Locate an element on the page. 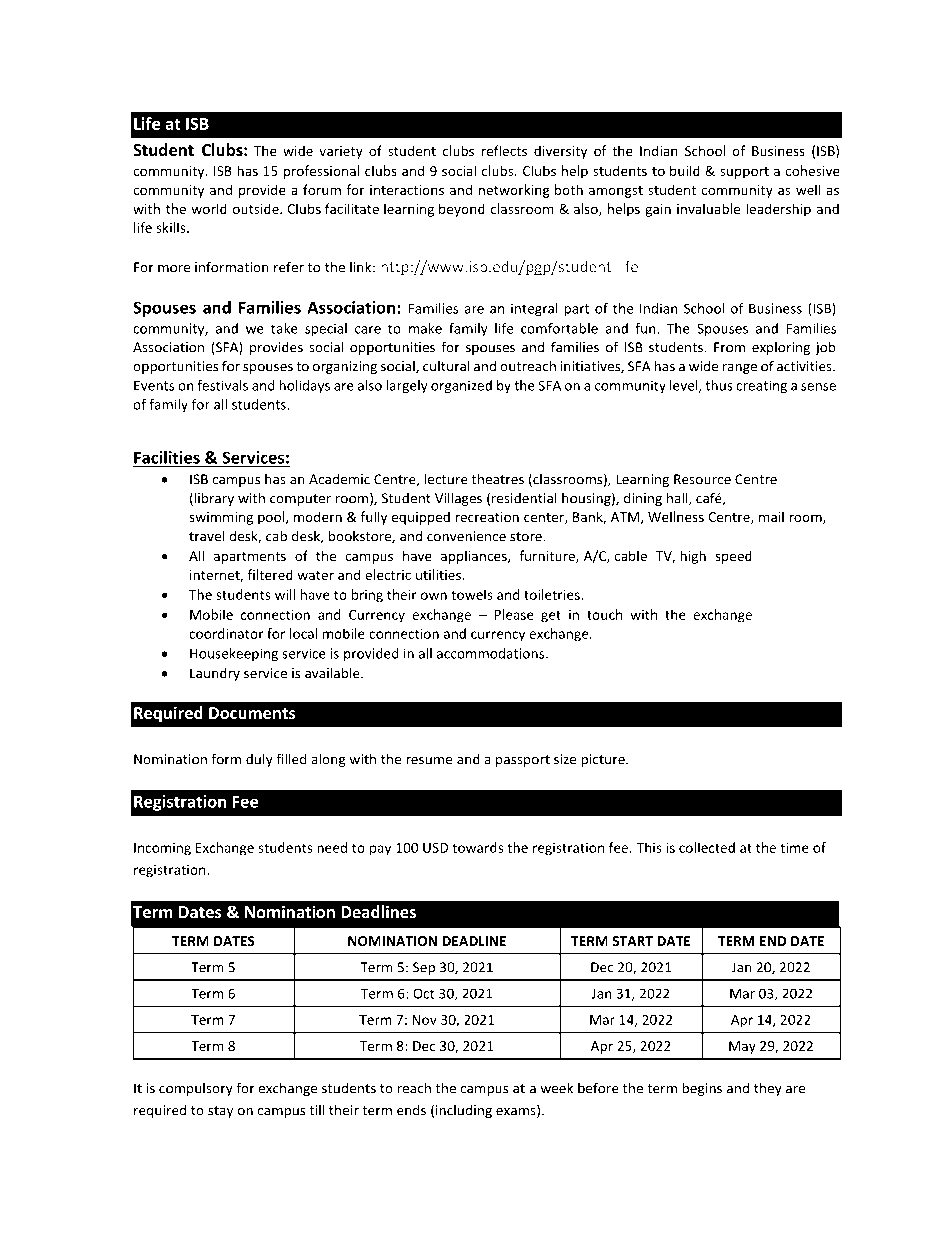 This document has width=952, height=1233. networking is located at coordinates (514, 191).
